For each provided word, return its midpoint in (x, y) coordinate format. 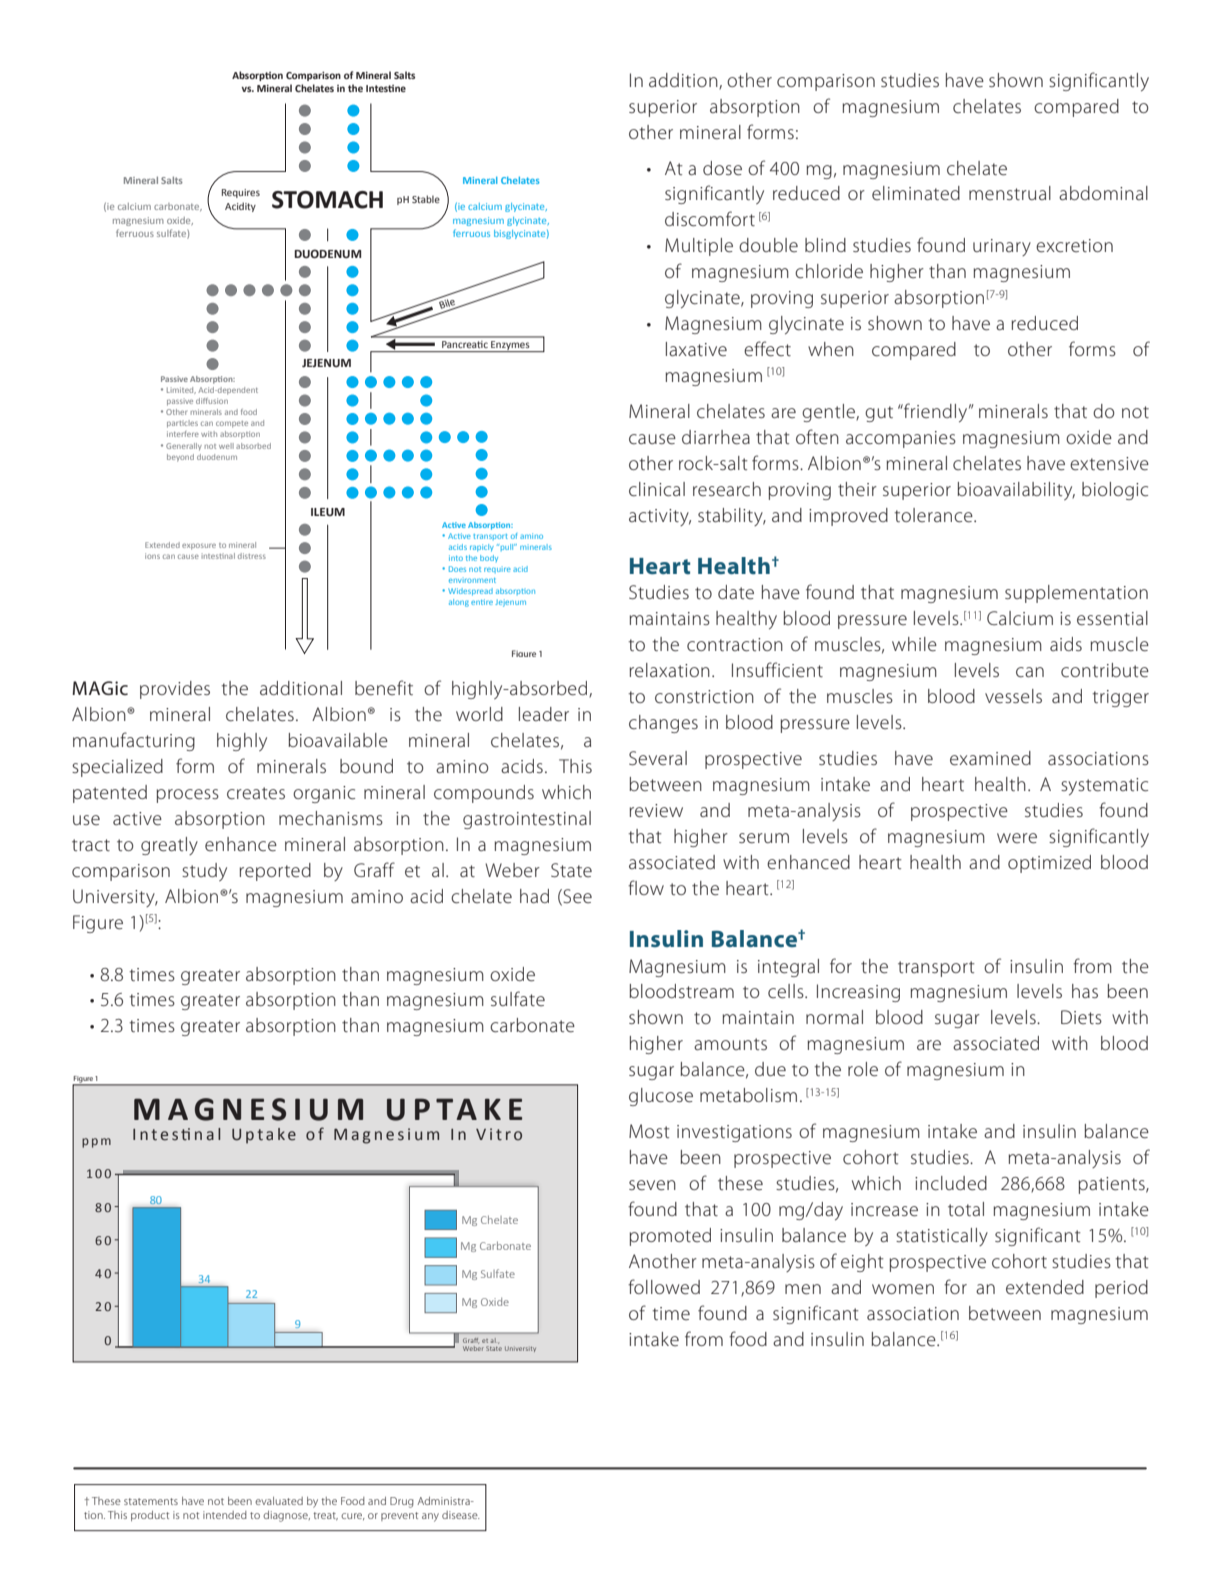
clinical (657, 489)
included (951, 1183)
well (226, 446)
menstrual (1010, 193)
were (1017, 838)
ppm (96, 1143)
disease (461, 1515)
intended (225, 1515)
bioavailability (1016, 491)
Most (649, 1131)
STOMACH (327, 200)
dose (722, 168)
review (656, 811)
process (188, 796)
